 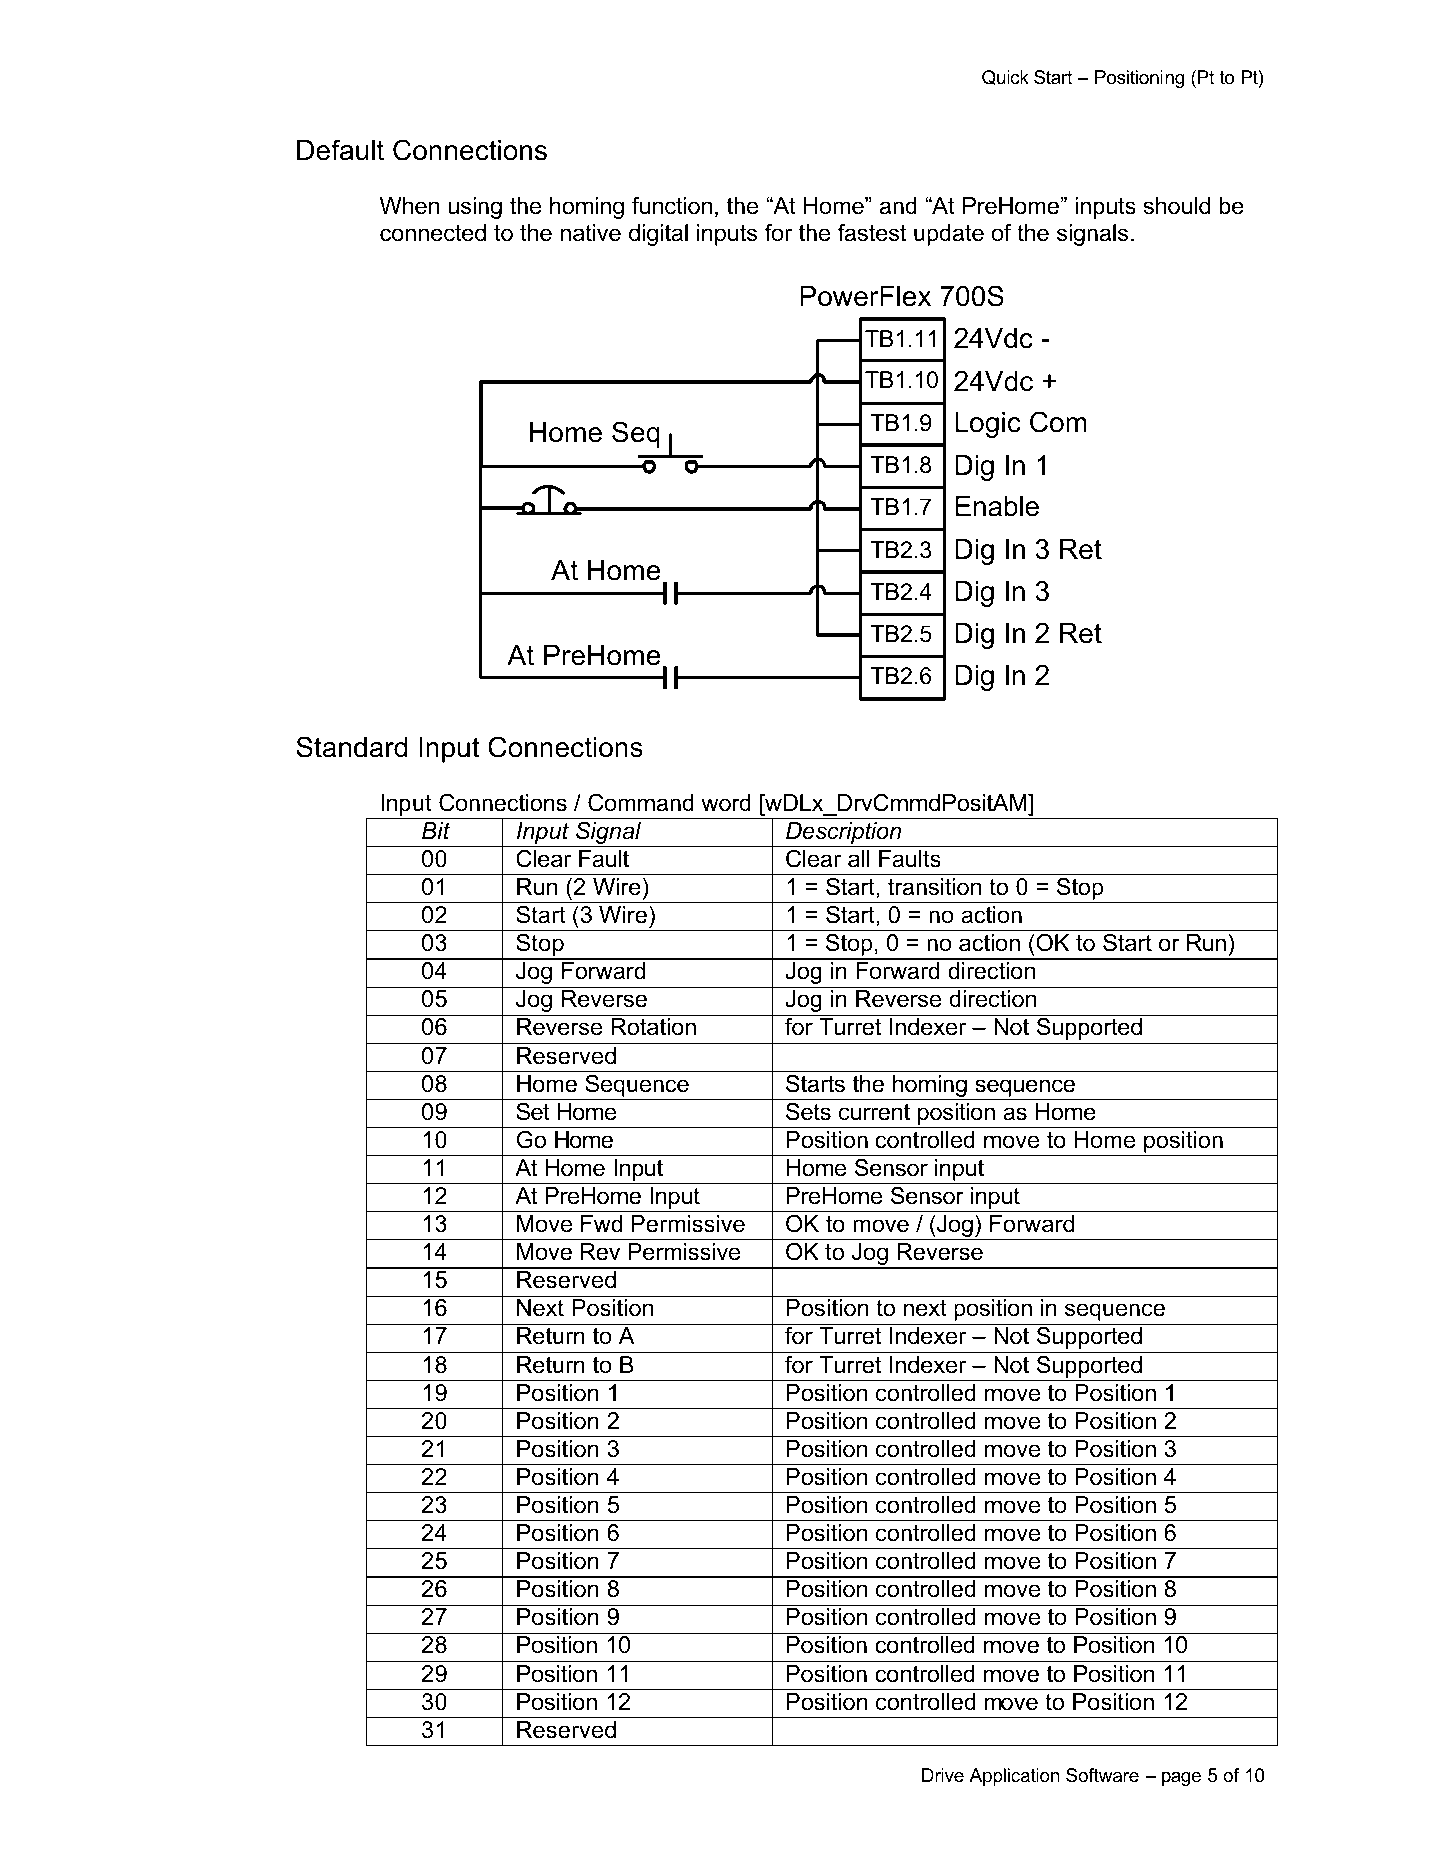 I want to click on all, so click(x=858, y=859).
